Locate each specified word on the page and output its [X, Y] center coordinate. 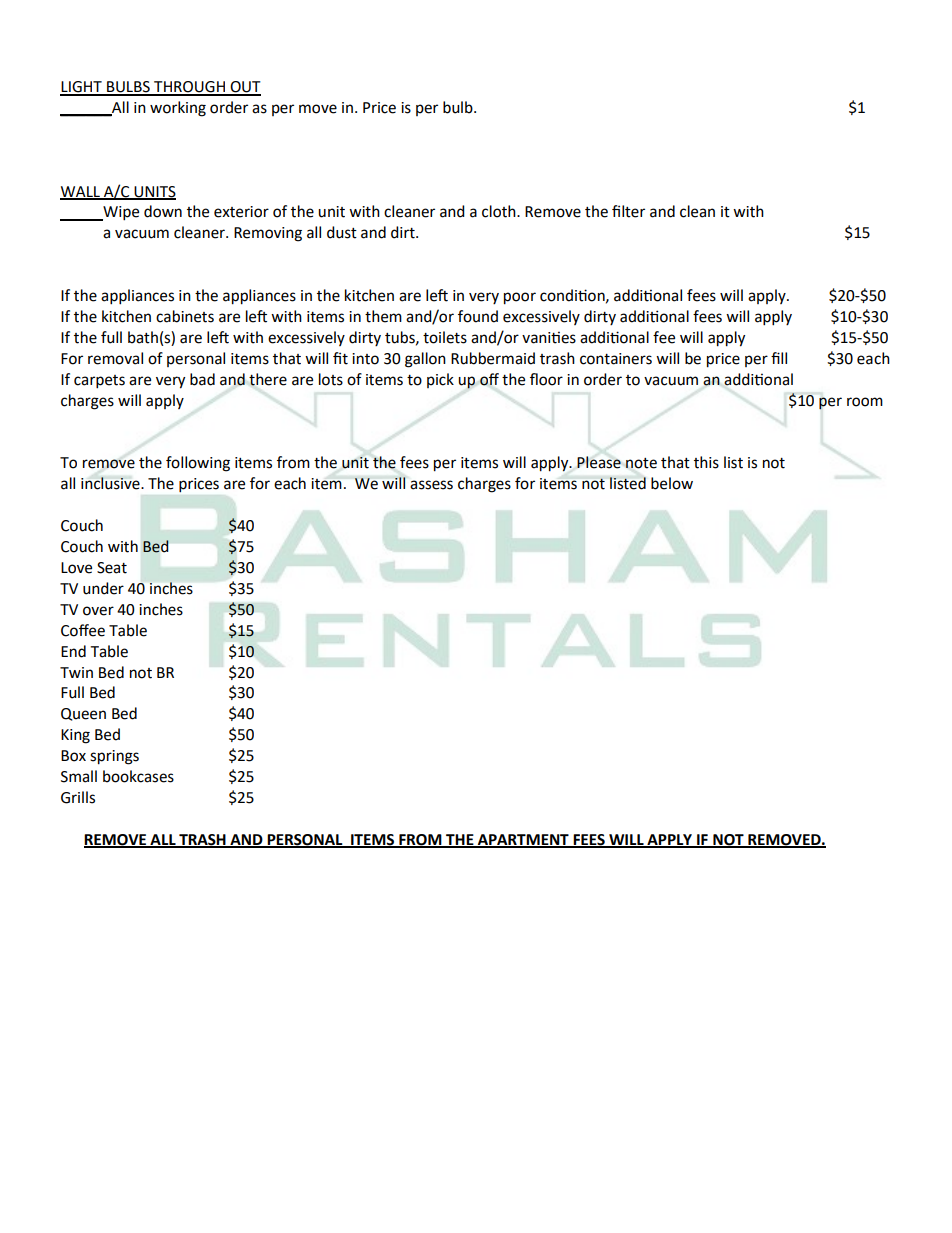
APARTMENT [523, 840]
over [98, 611]
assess [431, 485]
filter [628, 211]
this [706, 462]
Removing [268, 234]
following [198, 464]
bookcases [138, 776]
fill [779, 358]
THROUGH [189, 88]
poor [520, 298]
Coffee [83, 630]
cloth [500, 211]
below [672, 483]
